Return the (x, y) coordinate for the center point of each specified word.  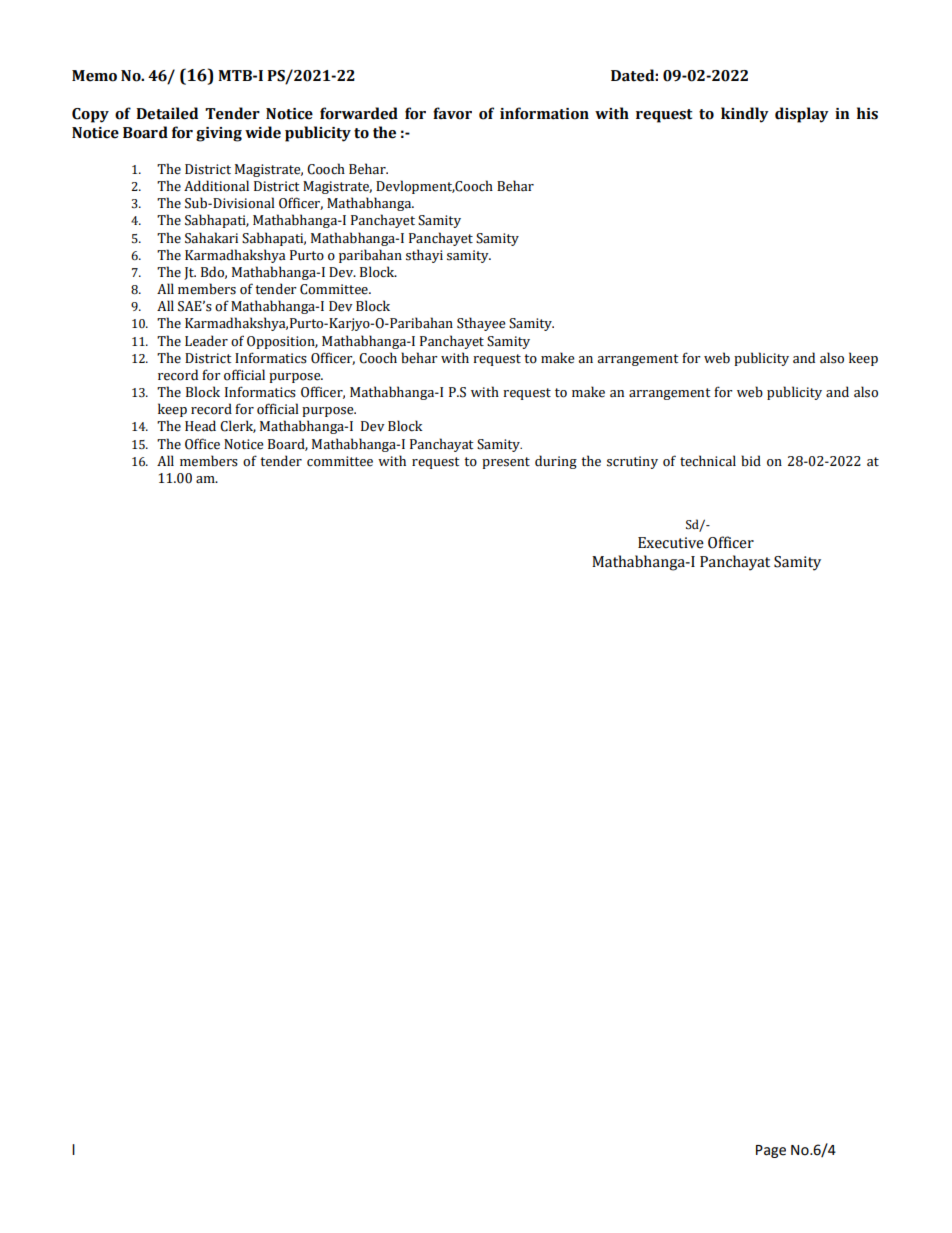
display (802, 115)
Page (771, 1151)
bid (751, 461)
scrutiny (632, 462)
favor (452, 113)
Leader (206, 341)
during (556, 462)
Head (200, 426)
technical (708, 461)
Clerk (238, 426)
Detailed (167, 113)
